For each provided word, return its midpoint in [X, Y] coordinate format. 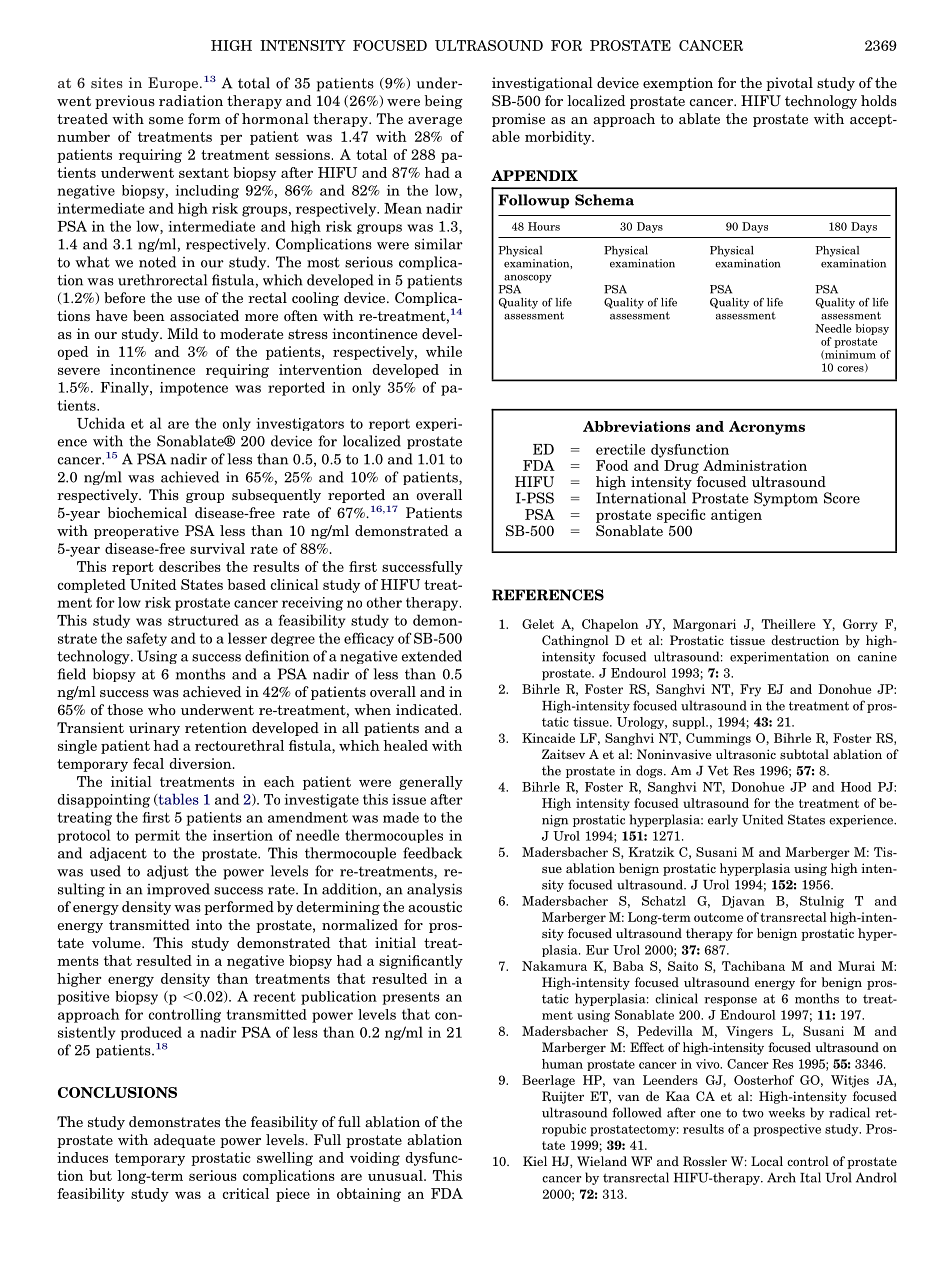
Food [612, 465]
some [166, 120]
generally [431, 783]
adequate [184, 1141]
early [723, 820]
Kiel [535, 1161]
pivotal [789, 84]
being [443, 102]
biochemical [147, 512]
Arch [781, 1177]
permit [157, 836]
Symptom [786, 499]
